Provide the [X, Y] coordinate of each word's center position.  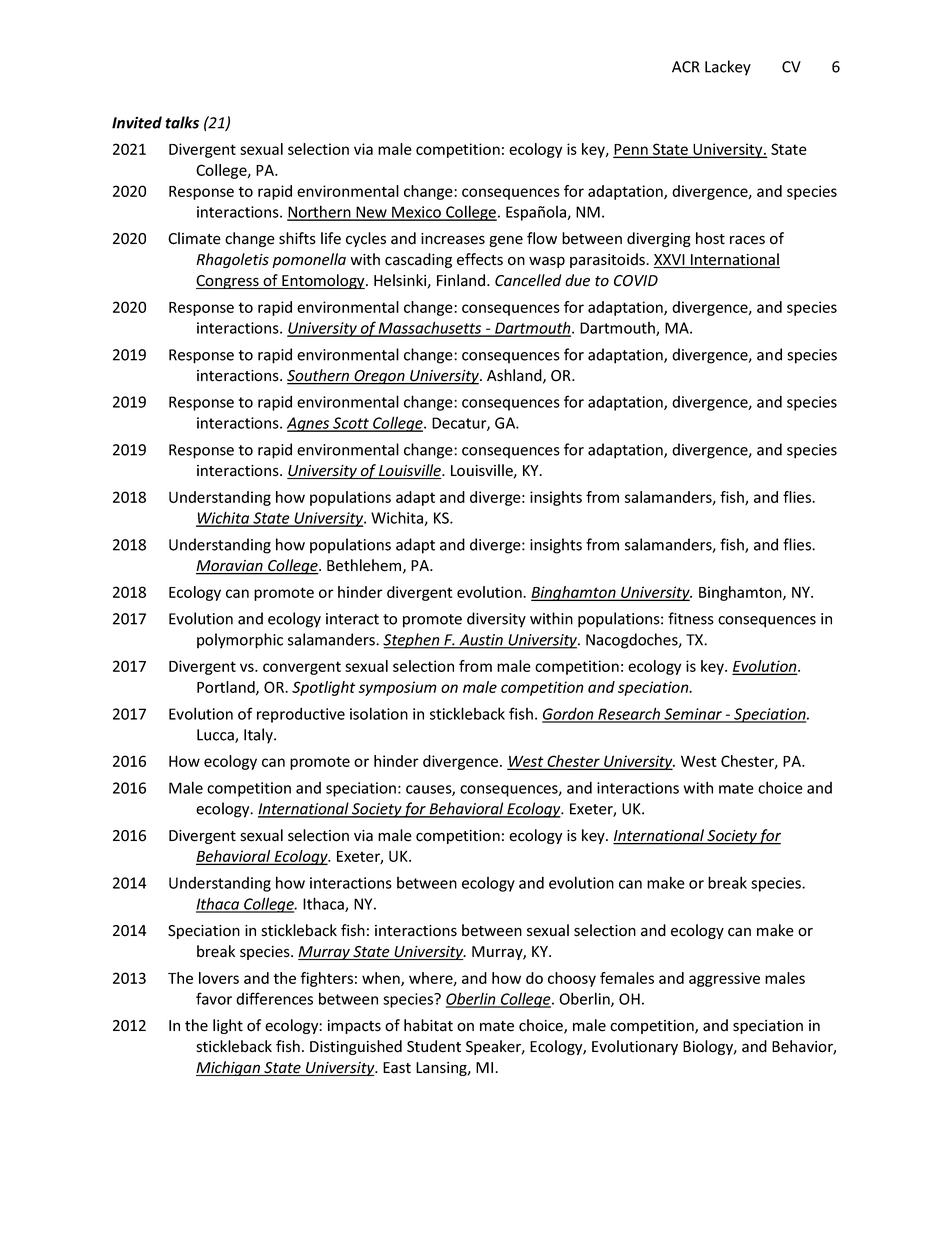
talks [182, 122]
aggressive [724, 979]
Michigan [229, 1068]
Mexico [416, 213]
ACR [686, 67]
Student [434, 1046]
